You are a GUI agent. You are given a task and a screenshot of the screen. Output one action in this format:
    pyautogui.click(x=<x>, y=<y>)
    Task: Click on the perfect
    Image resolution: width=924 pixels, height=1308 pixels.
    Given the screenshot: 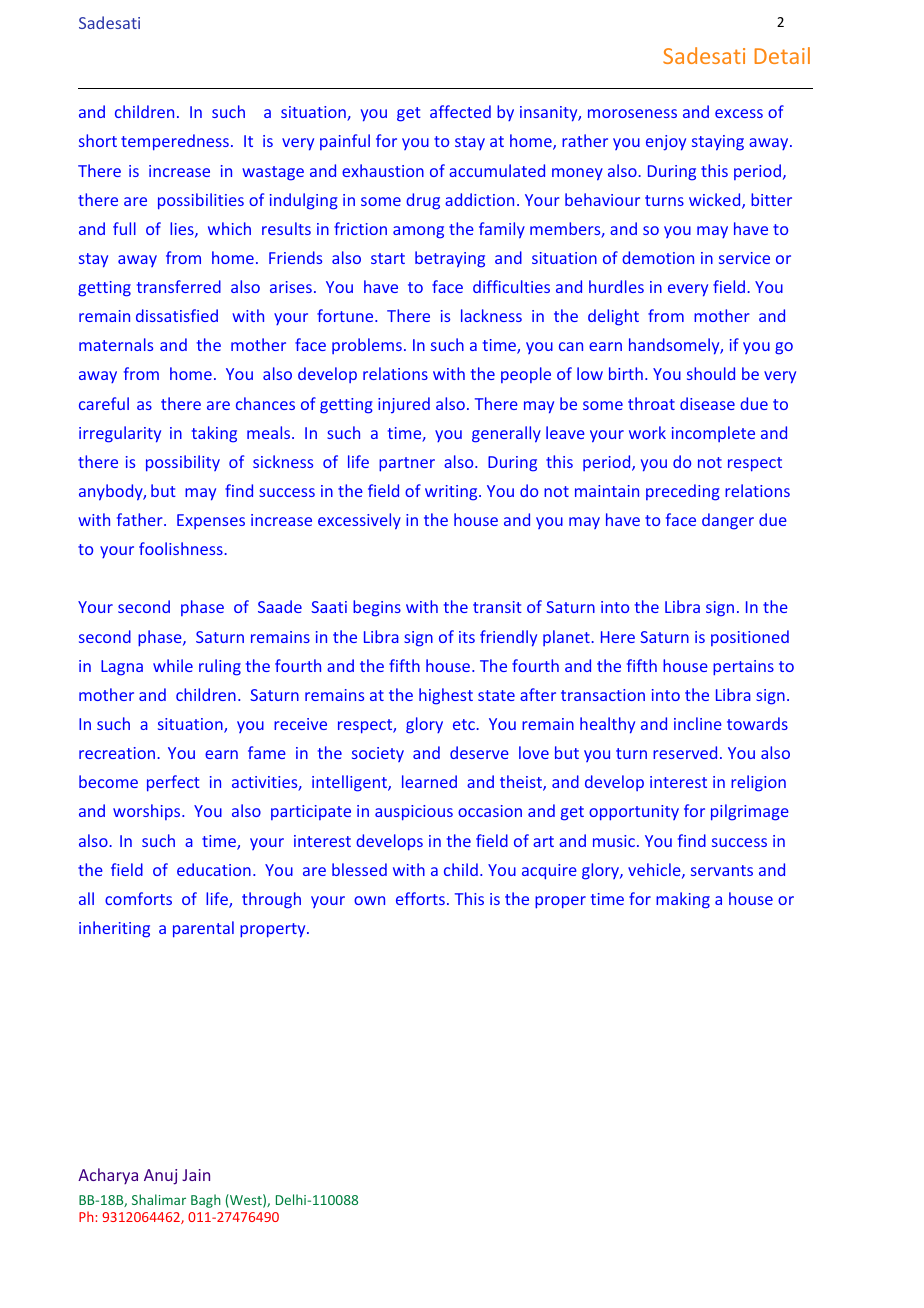 What is the action you would take?
    pyautogui.click(x=173, y=783)
